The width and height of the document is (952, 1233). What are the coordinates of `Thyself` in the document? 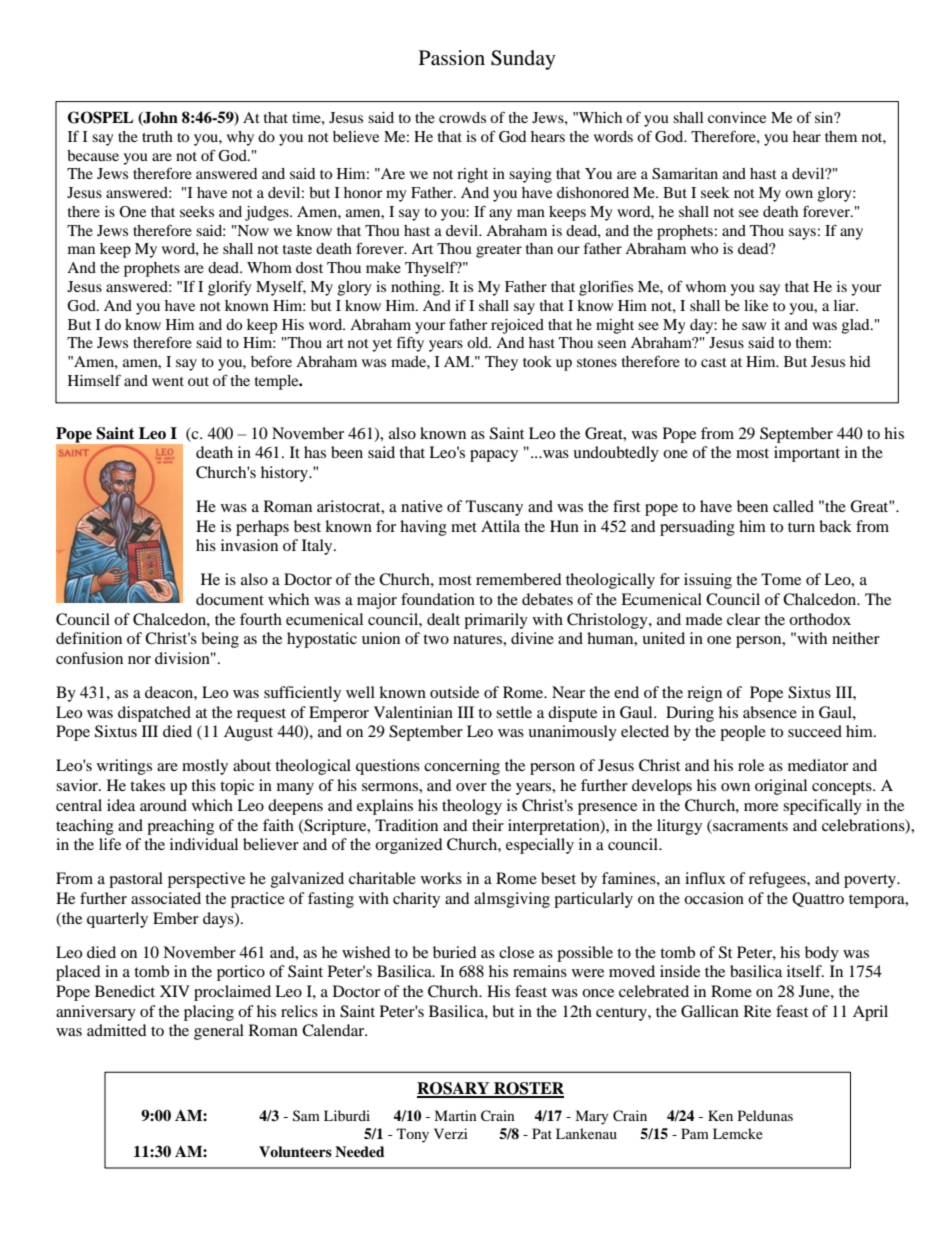 It's located at (431, 269).
